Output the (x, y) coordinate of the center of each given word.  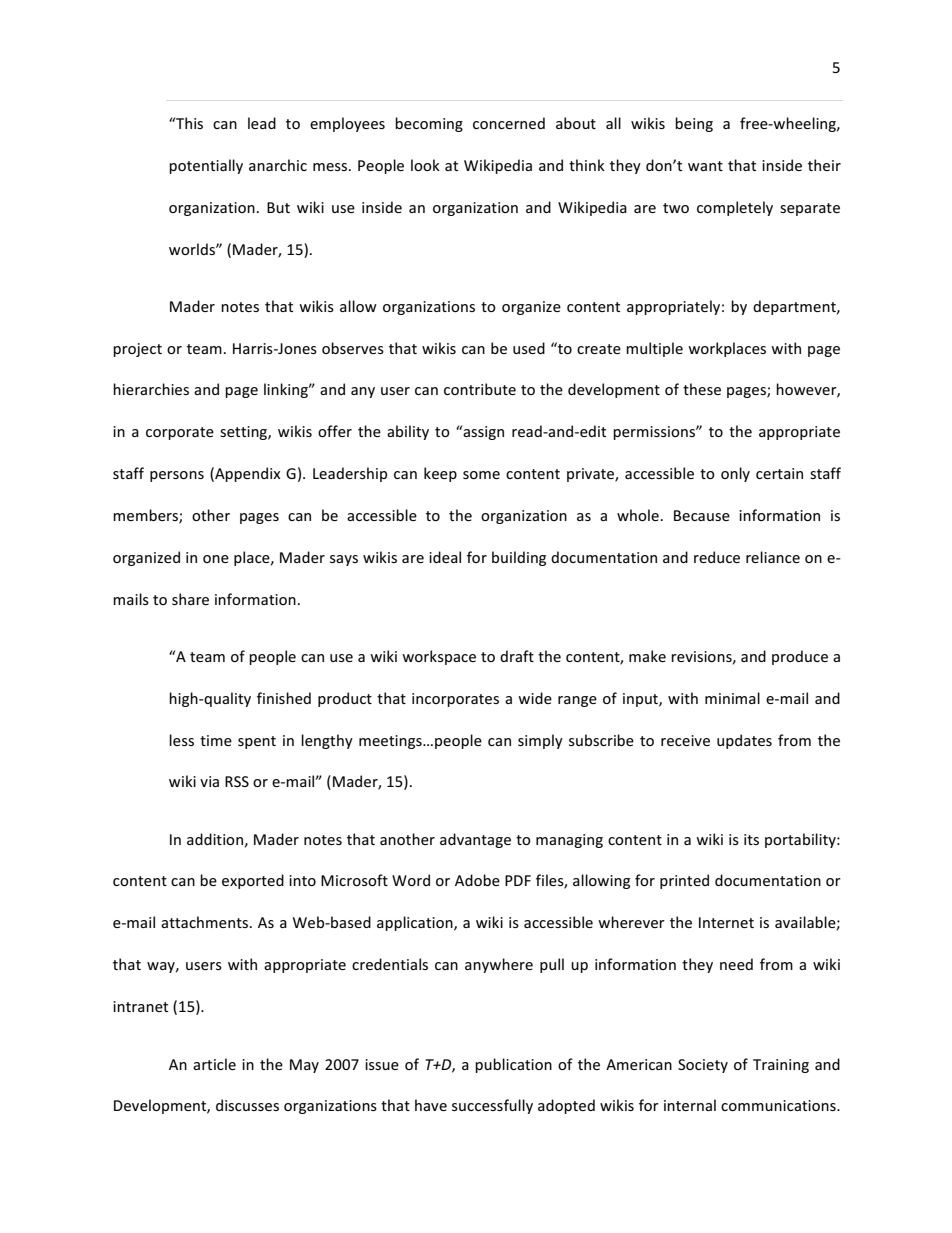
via (209, 781)
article (214, 1064)
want (705, 166)
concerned (509, 123)
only (735, 474)
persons (177, 476)
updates (744, 741)
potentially (206, 166)
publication (513, 1065)
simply (540, 741)
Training (781, 1066)
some (481, 475)
